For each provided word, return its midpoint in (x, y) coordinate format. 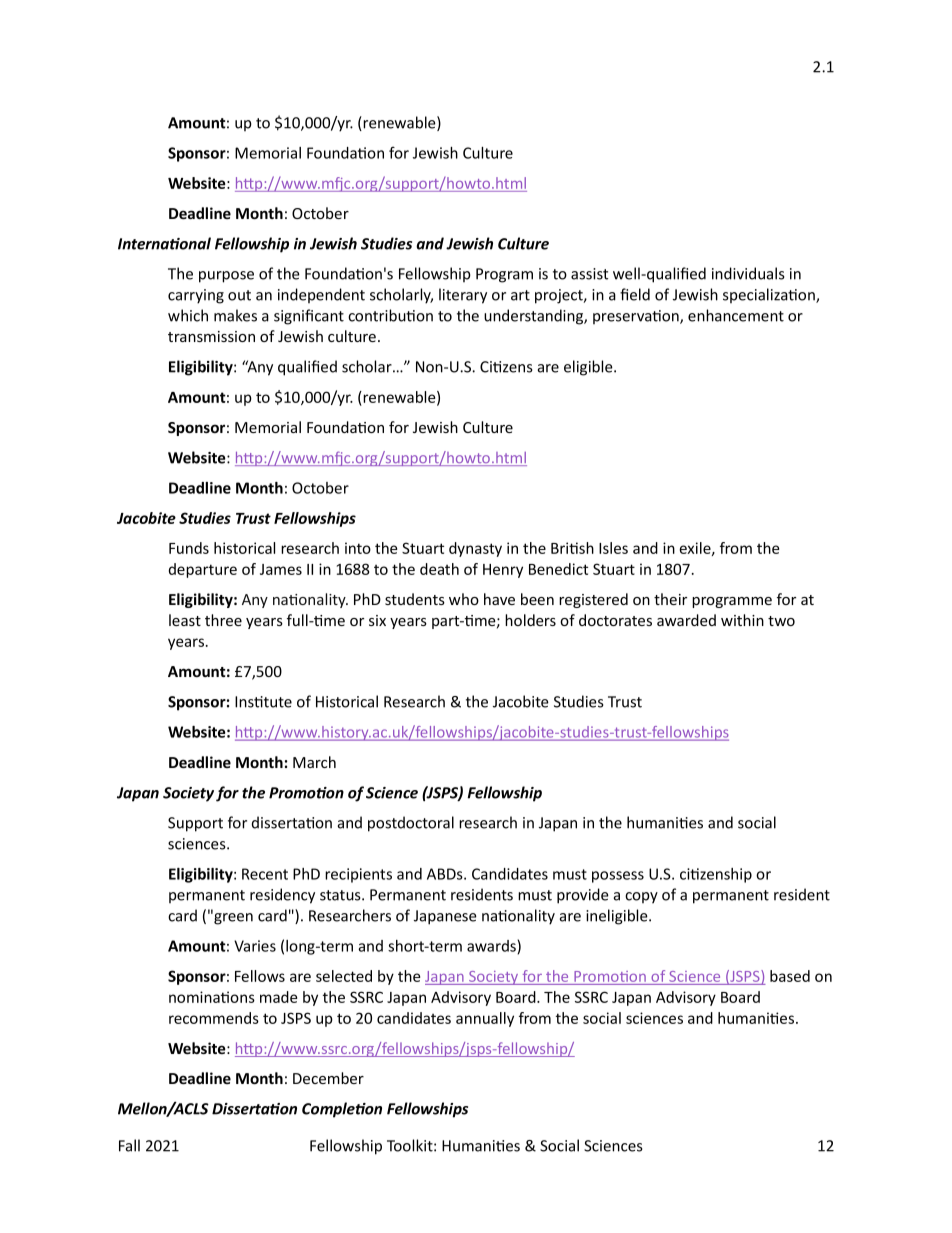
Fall (129, 1145)
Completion (342, 1110)
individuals (748, 273)
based (790, 976)
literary (463, 296)
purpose (226, 277)
